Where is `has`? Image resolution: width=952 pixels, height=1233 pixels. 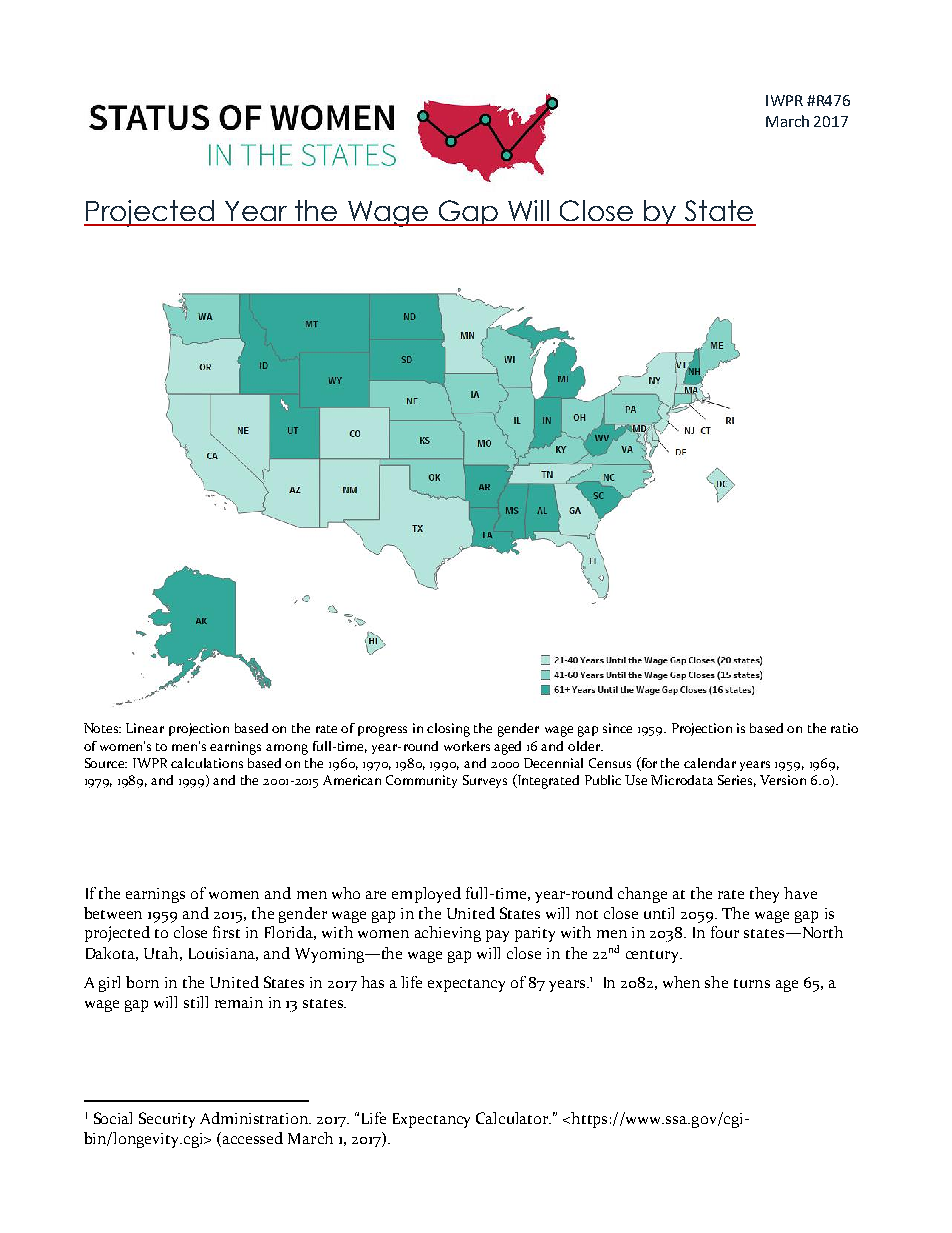 has is located at coordinates (372, 982).
